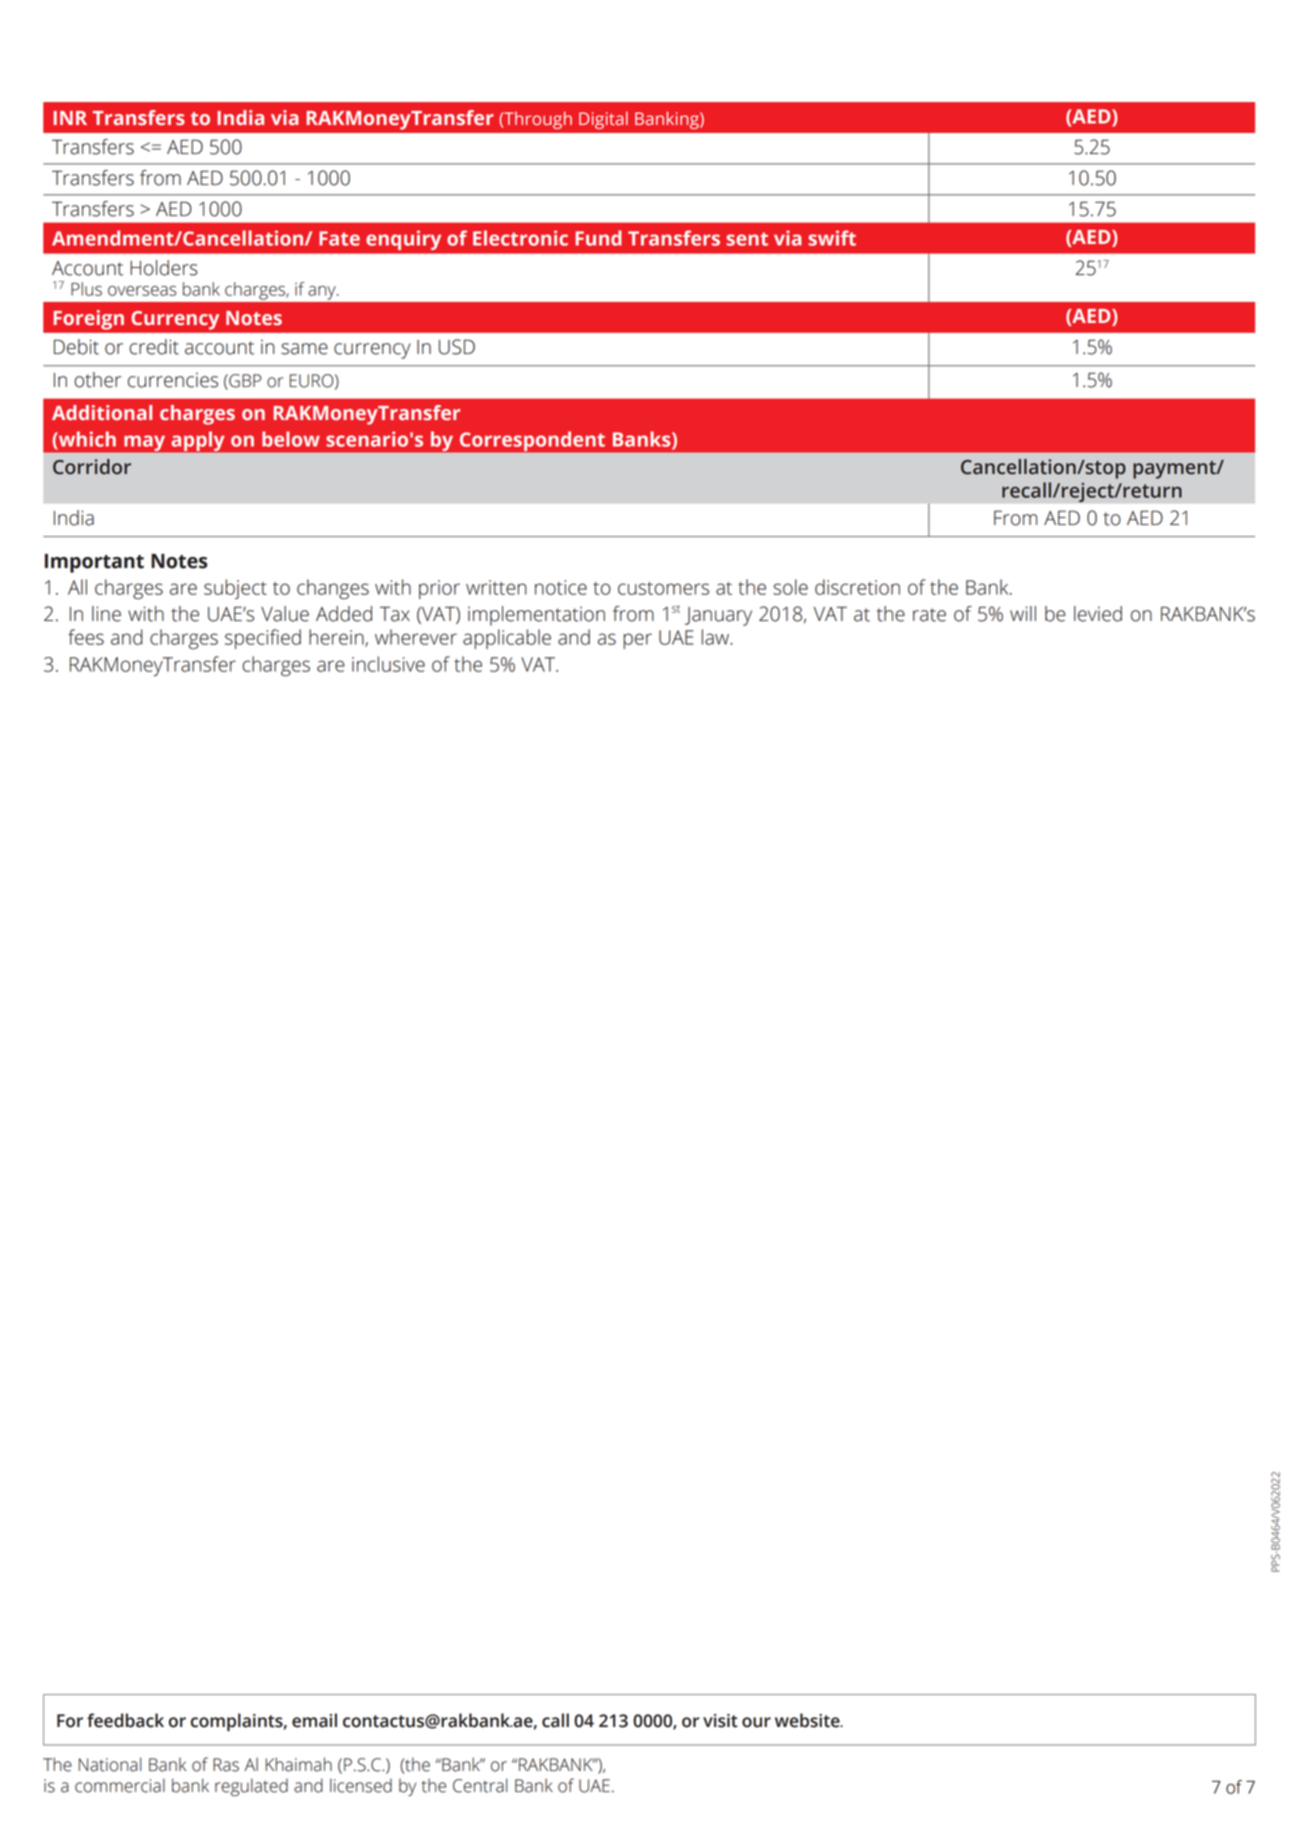  I want to click on visit, so click(720, 1721).
